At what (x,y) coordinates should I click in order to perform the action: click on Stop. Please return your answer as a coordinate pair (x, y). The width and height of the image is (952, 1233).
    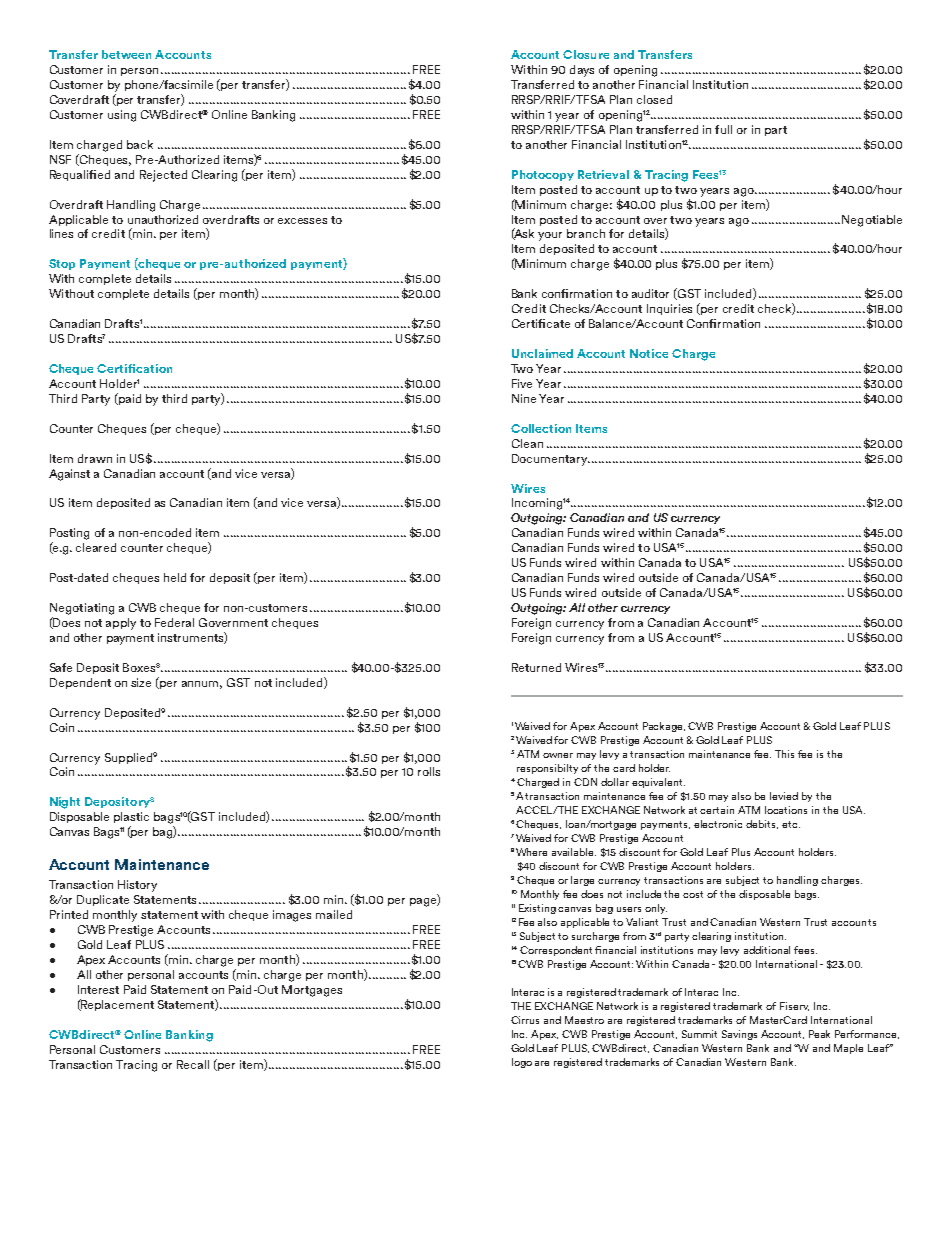
    Looking at the image, I should click on (62, 264).
